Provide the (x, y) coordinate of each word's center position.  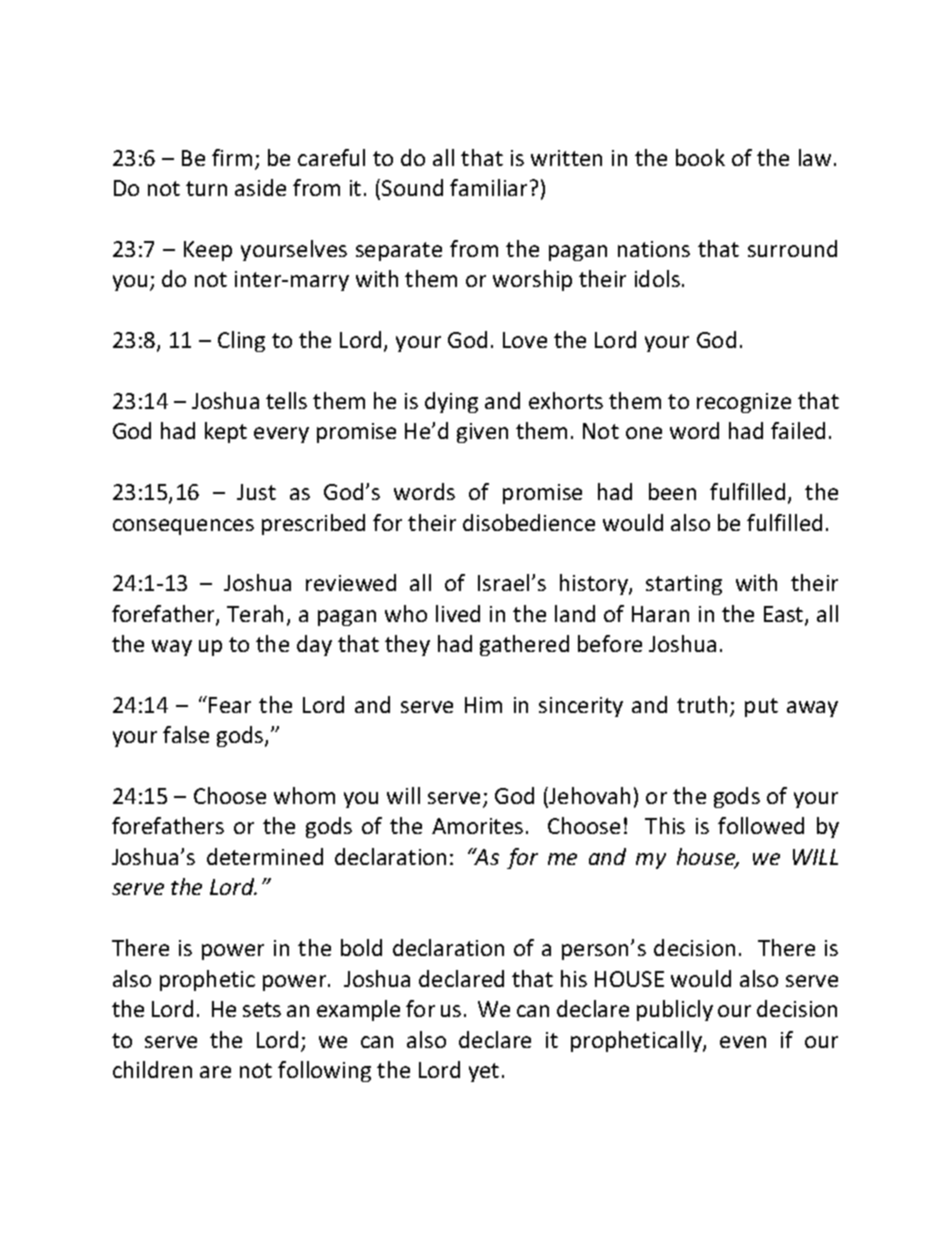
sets (262, 1009)
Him (483, 705)
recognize (744, 403)
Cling (241, 341)
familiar (488, 187)
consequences (183, 527)
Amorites (477, 826)
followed (761, 825)
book (700, 157)
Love (525, 340)
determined (265, 856)
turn (206, 188)
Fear (230, 705)
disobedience (529, 522)
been (672, 491)
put (761, 707)
